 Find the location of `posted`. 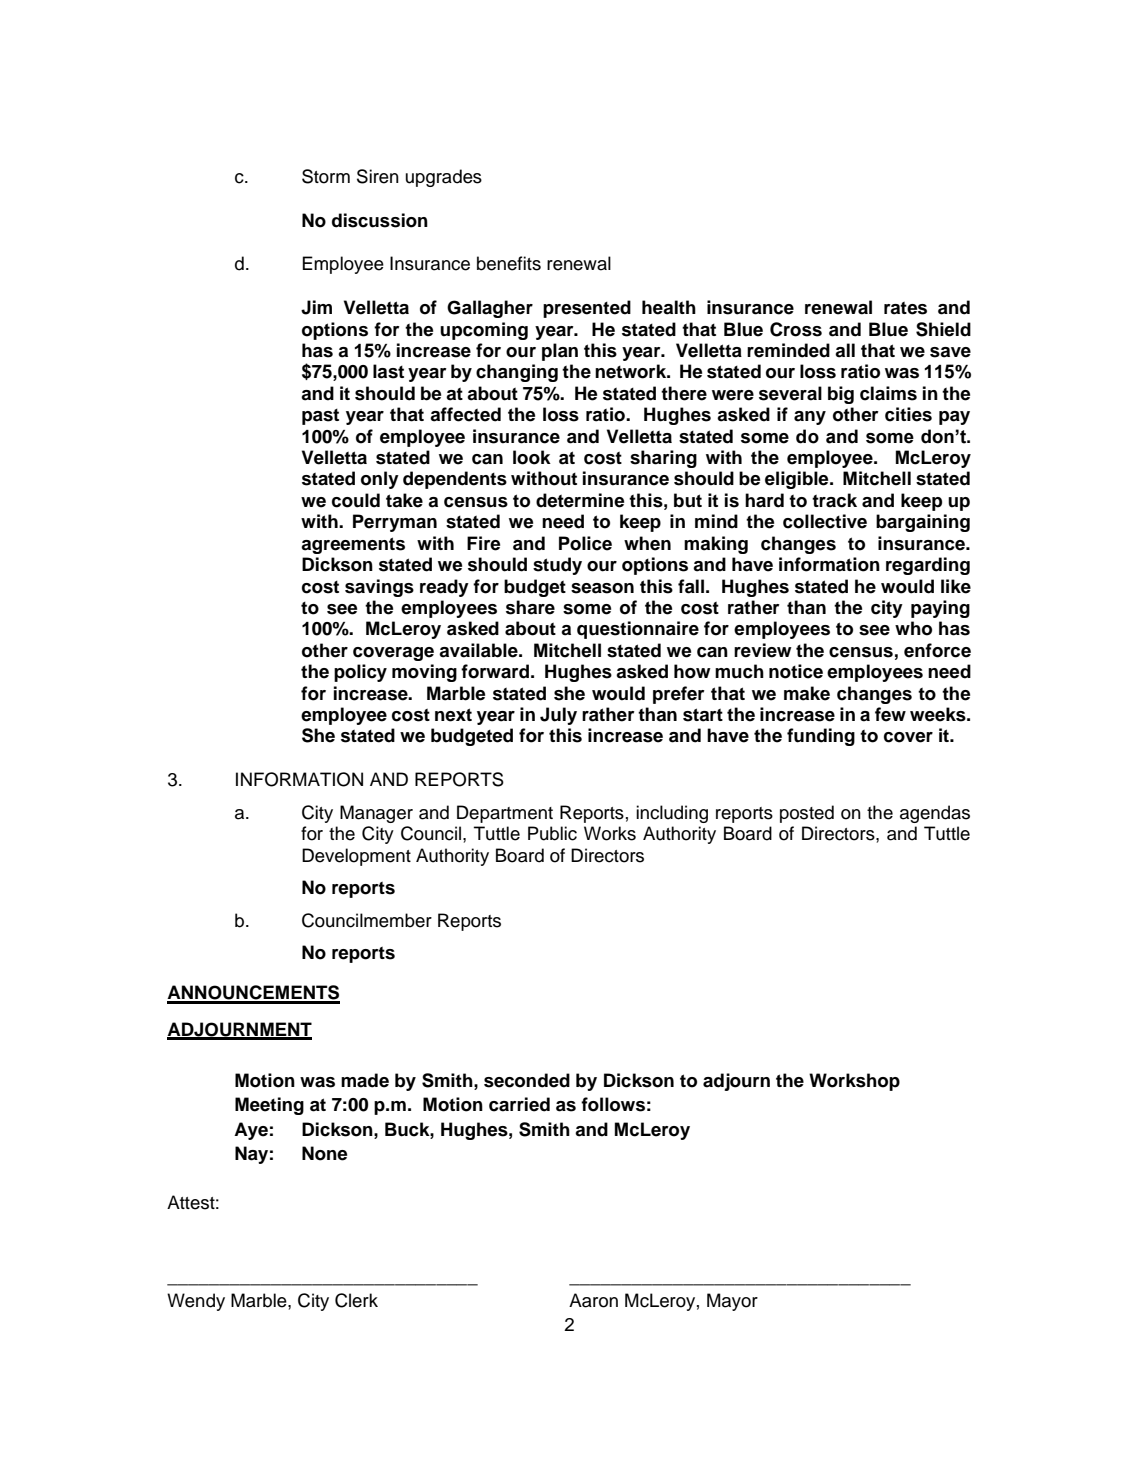

posted is located at coordinates (807, 814).
